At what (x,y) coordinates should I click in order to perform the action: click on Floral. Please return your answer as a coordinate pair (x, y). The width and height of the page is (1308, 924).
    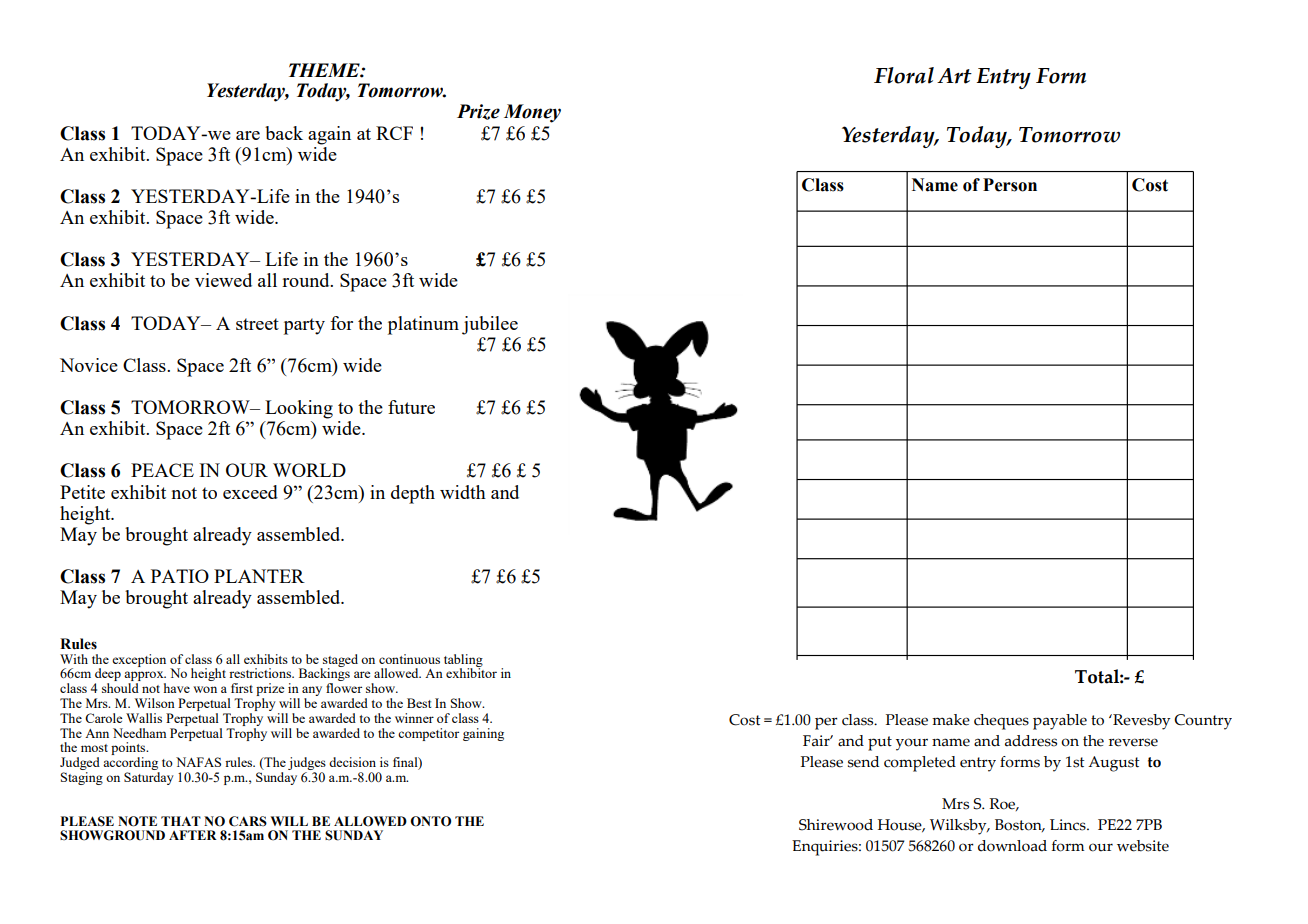
    Looking at the image, I should click on (904, 75).
